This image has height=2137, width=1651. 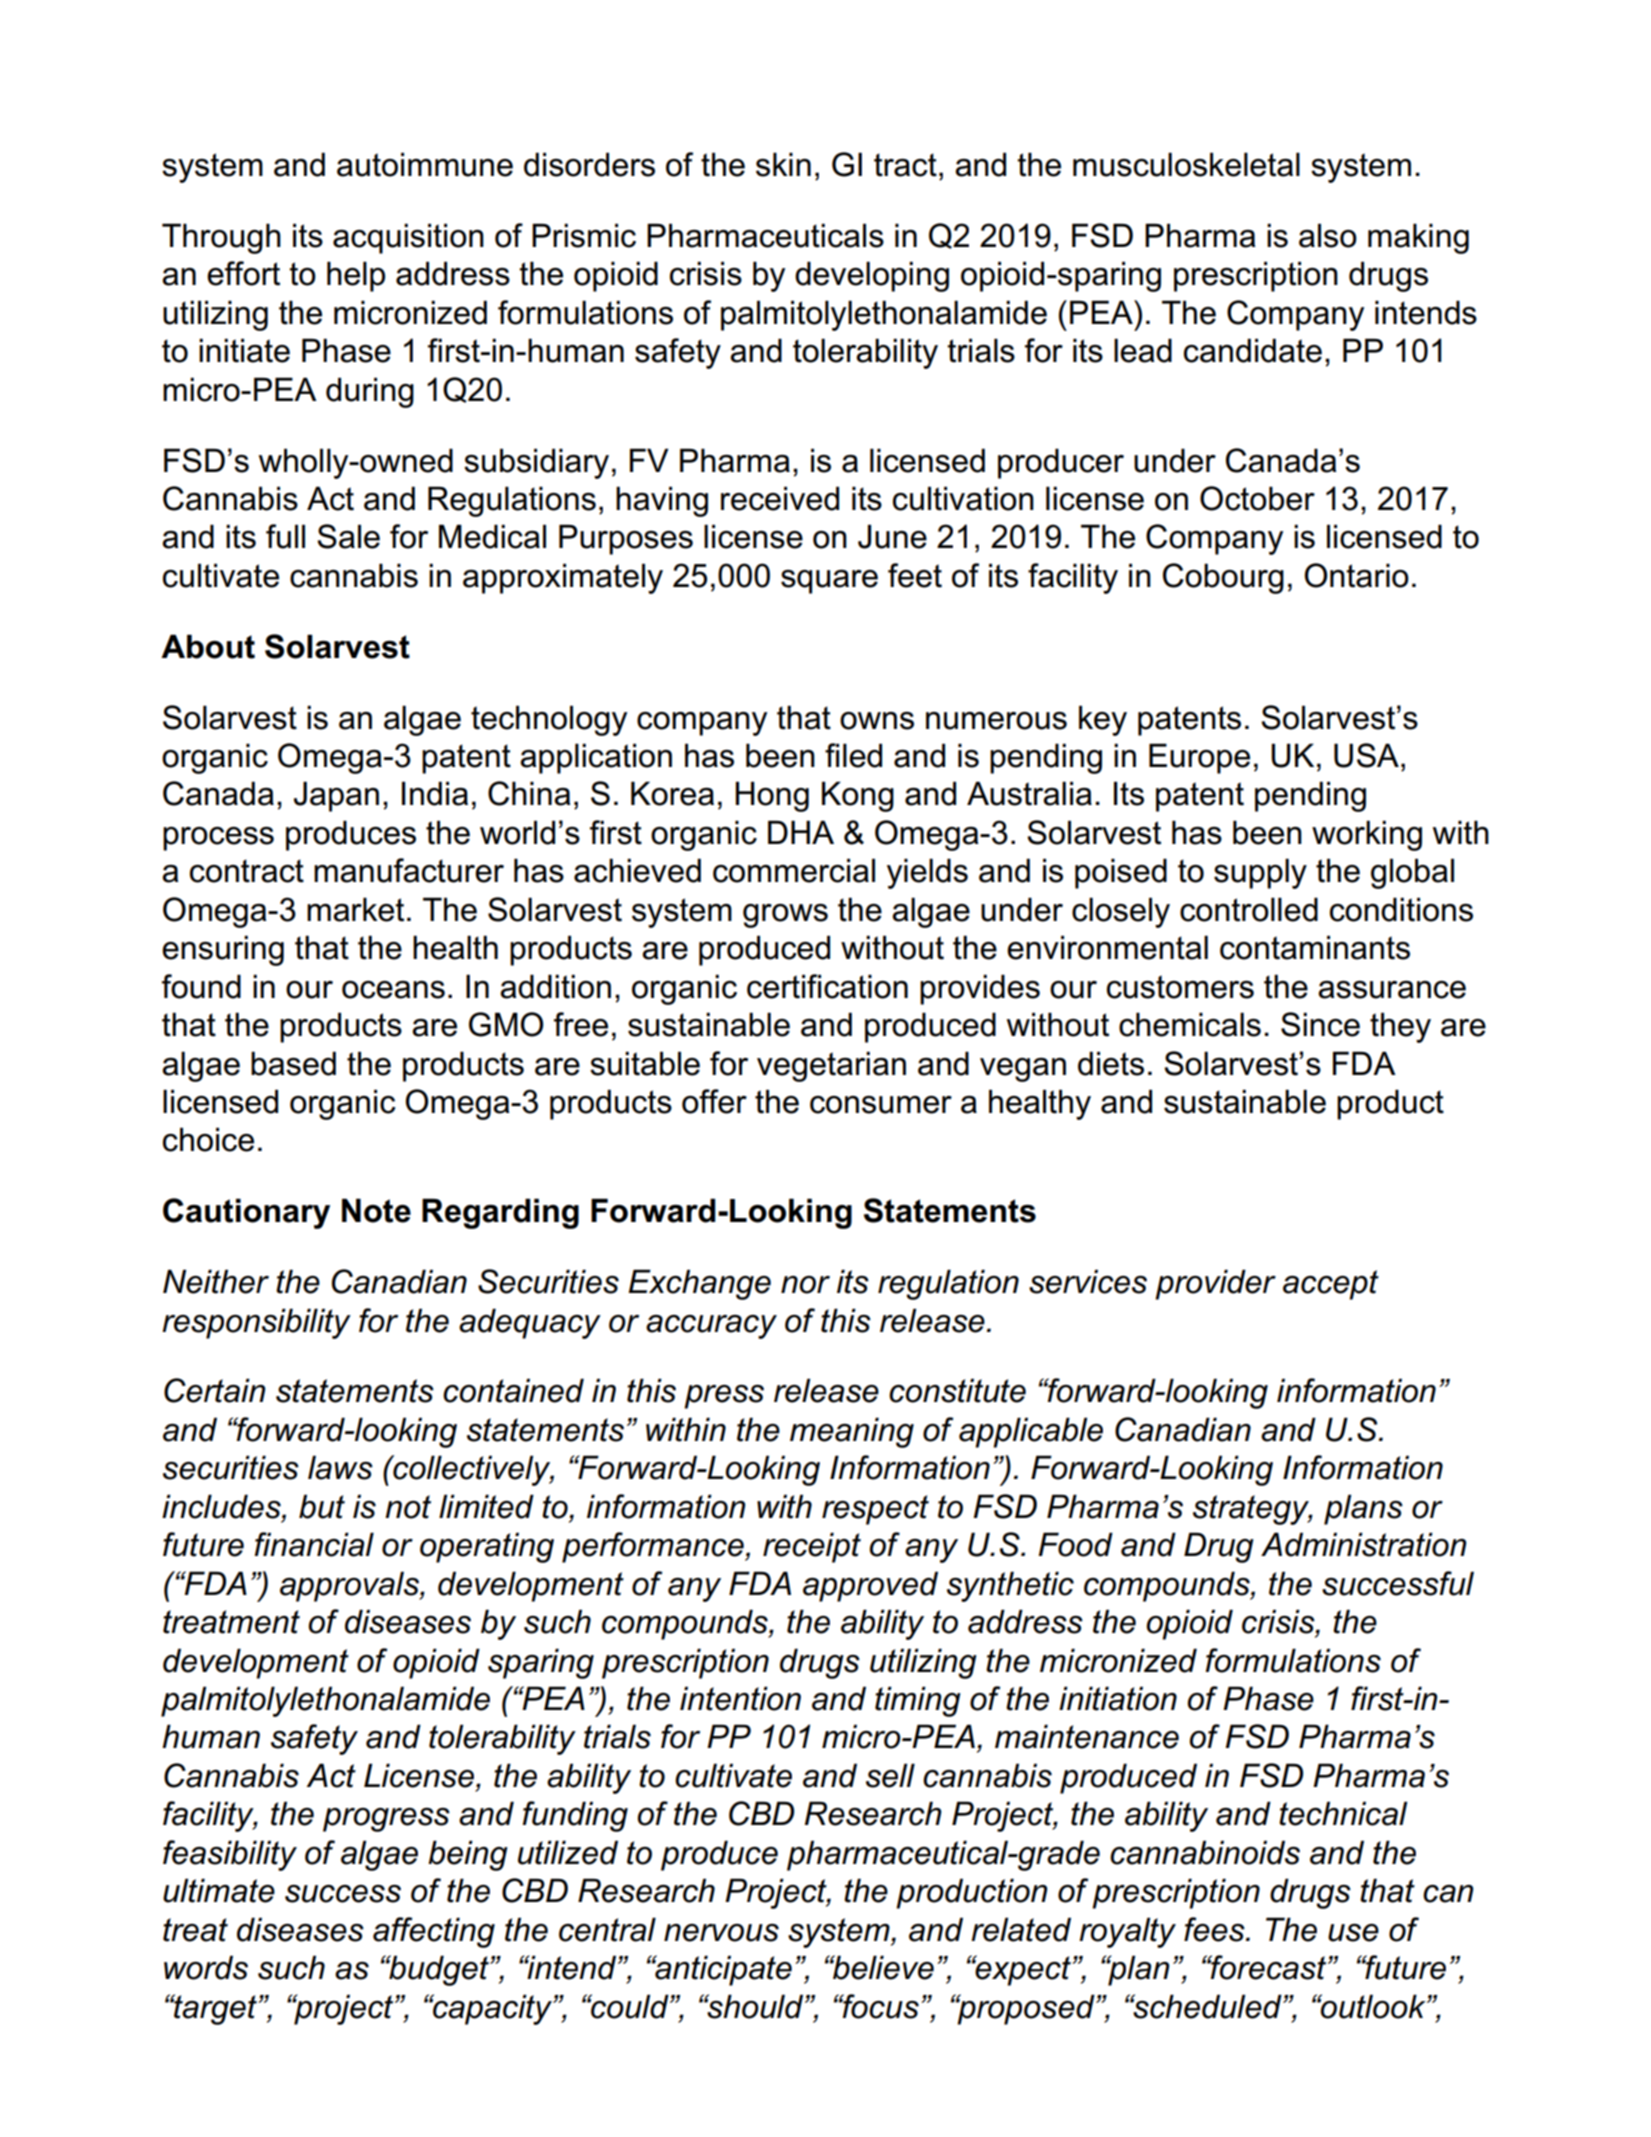 I want to click on skin, so click(x=783, y=164).
